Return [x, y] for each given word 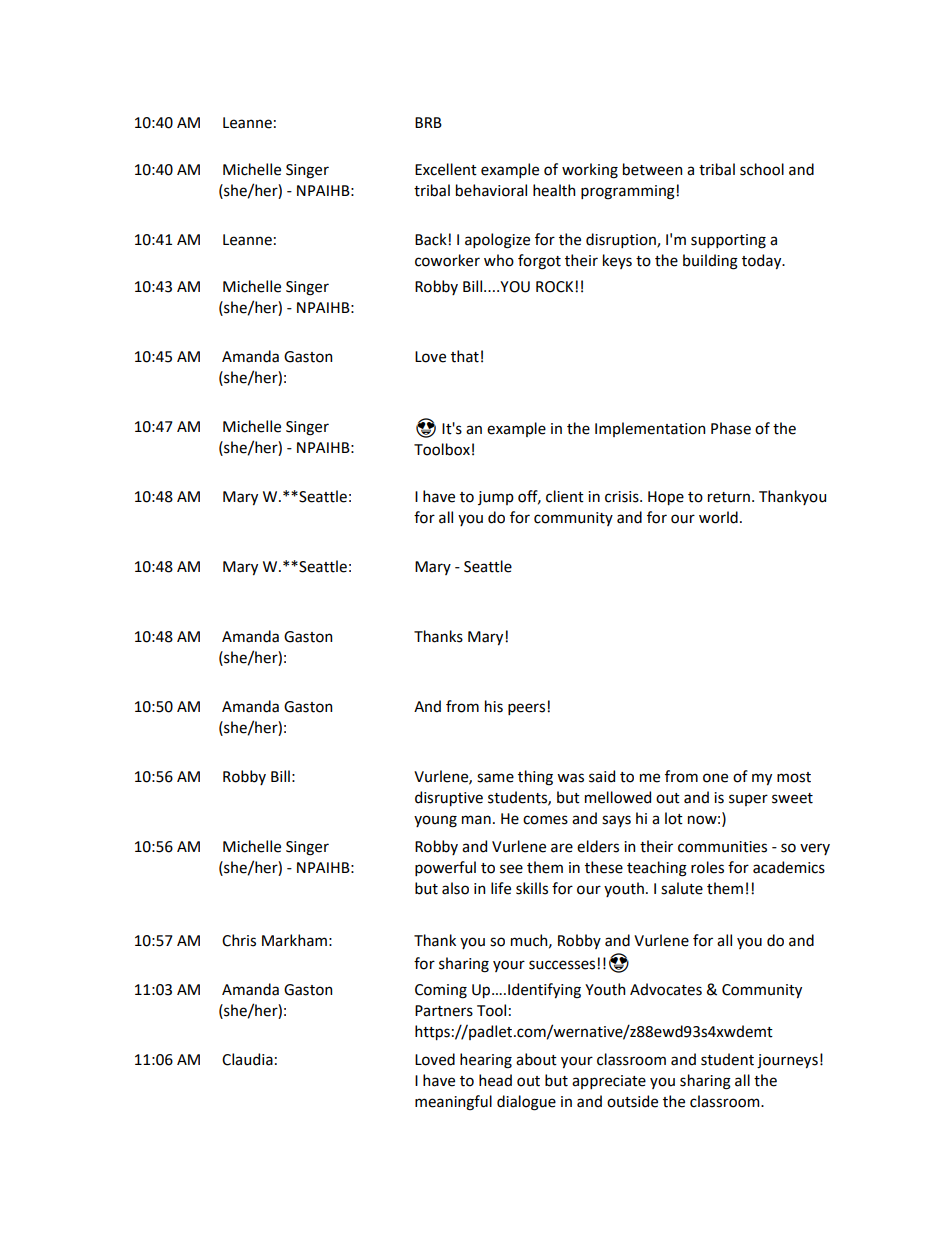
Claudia [247, 1059]
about [536, 1059]
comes [545, 820]
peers [528, 709]
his [494, 706]
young [435, 821]
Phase [731, 428]
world [718, 517]
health [554, 190]
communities [722, 847]
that [465, 356]
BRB [428, 122]
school [762, 169]
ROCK [556, 287]
